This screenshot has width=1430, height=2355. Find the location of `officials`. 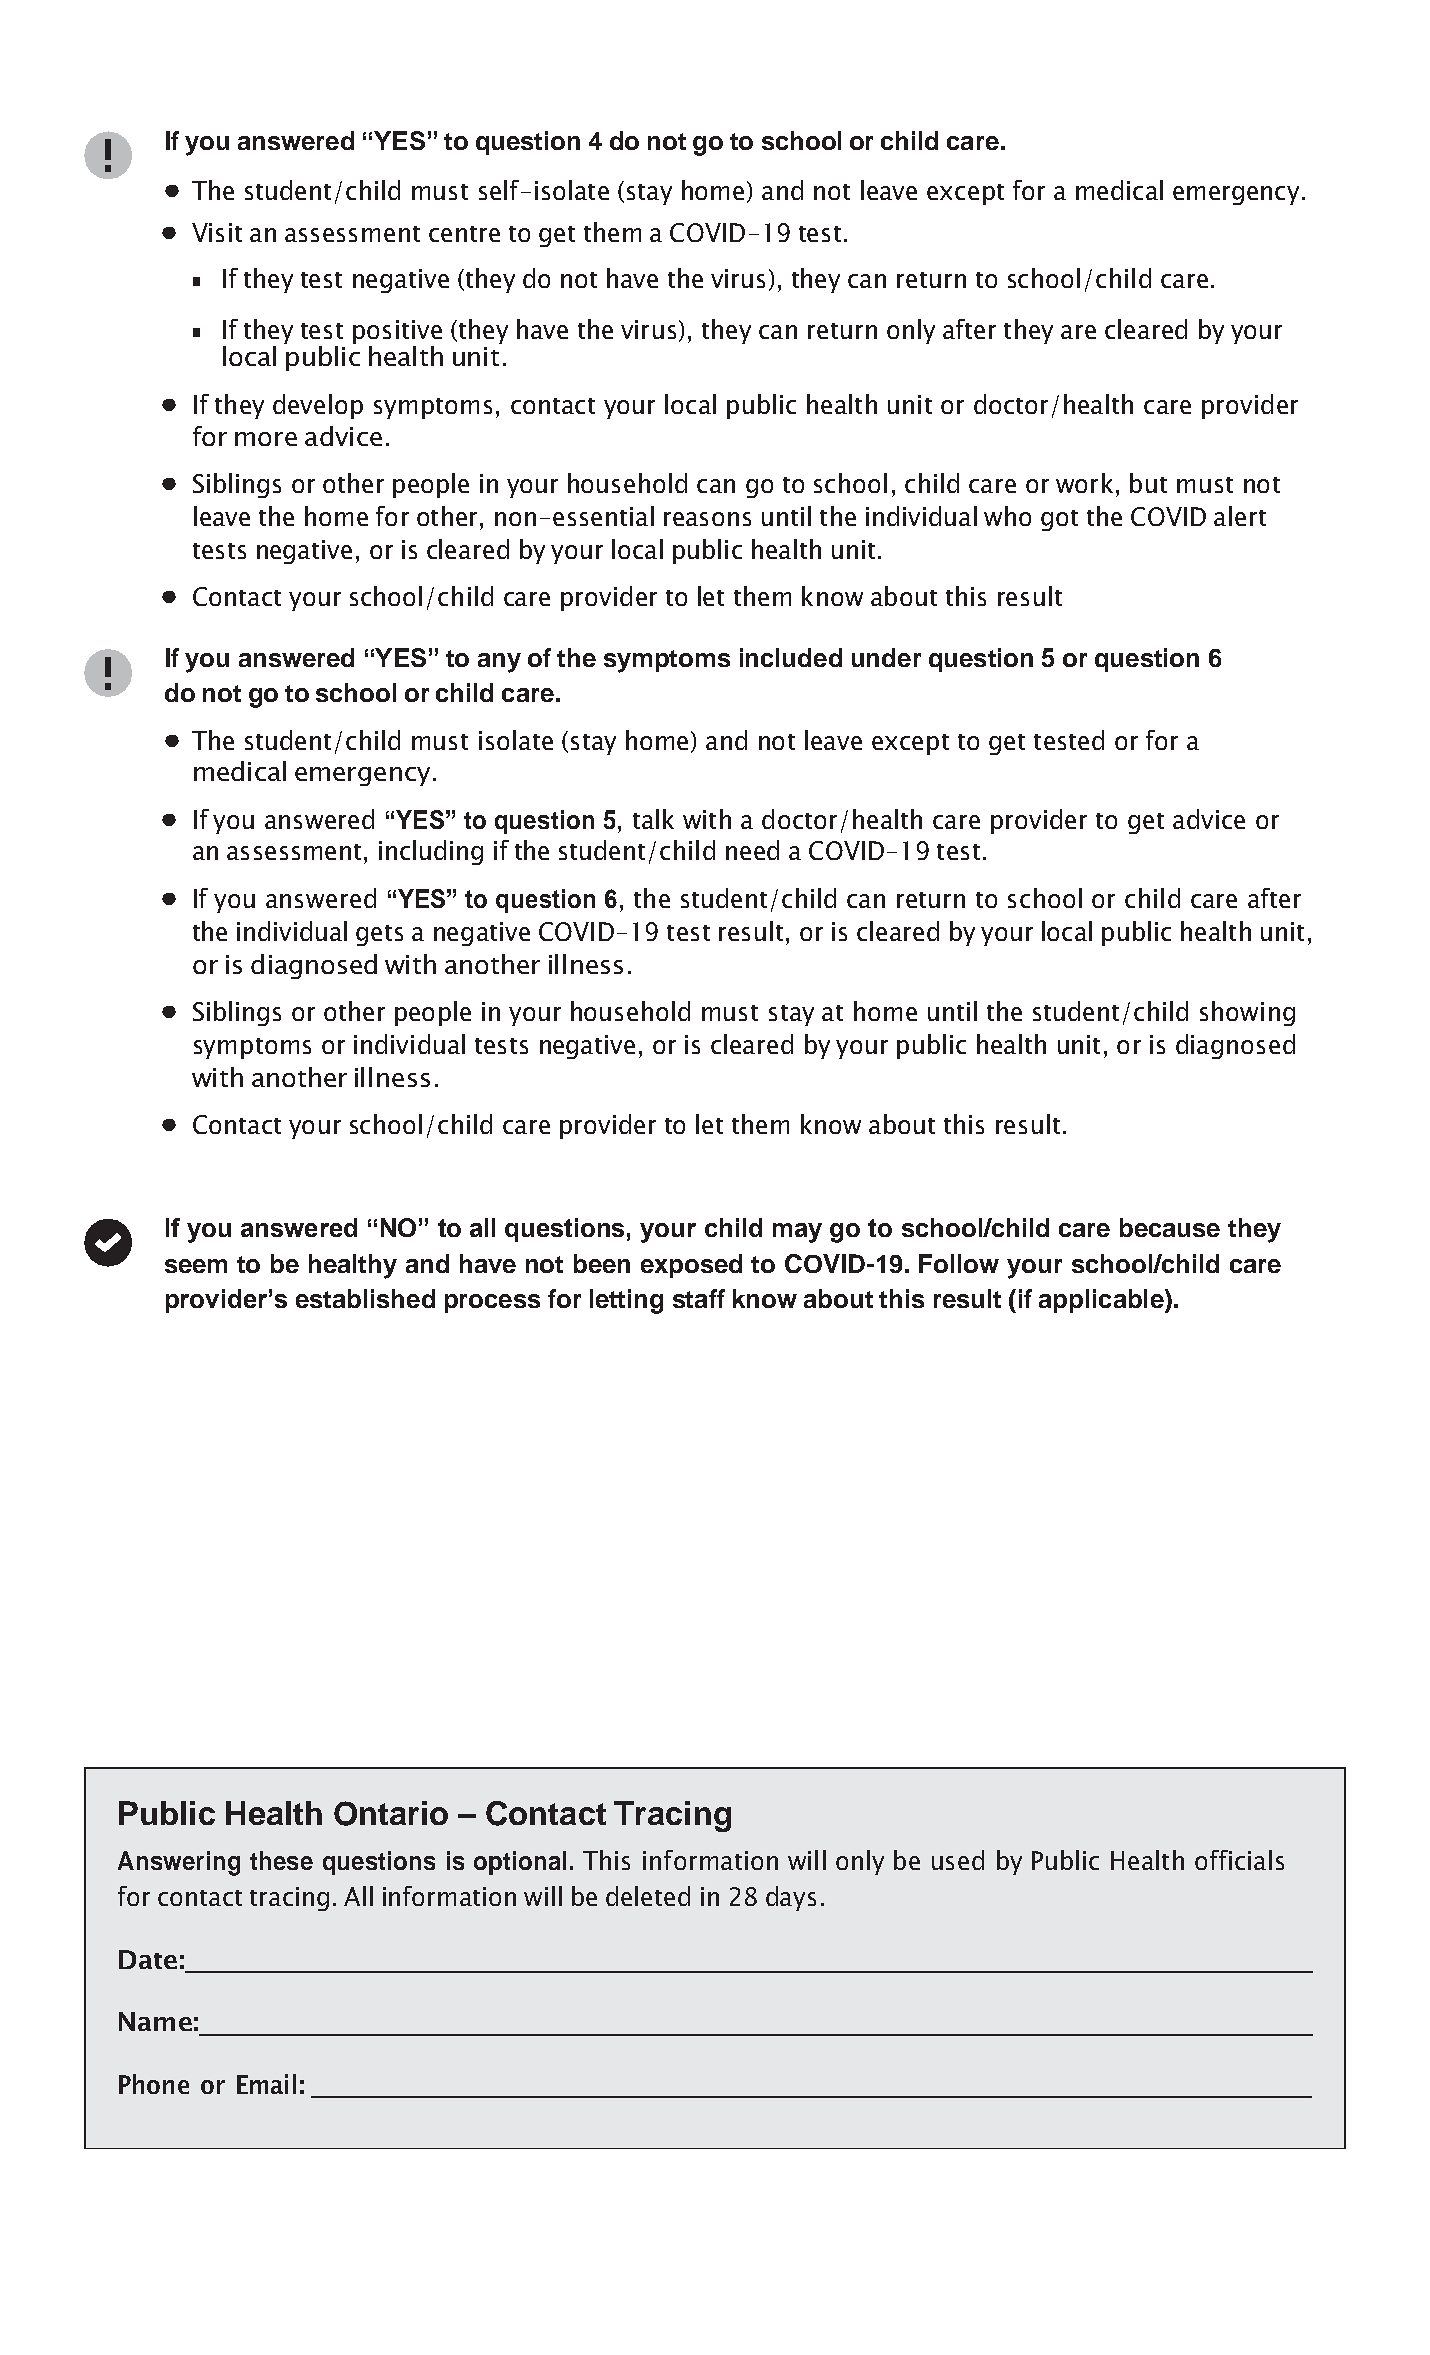

officials is located at coordinates (1239, 1860).
